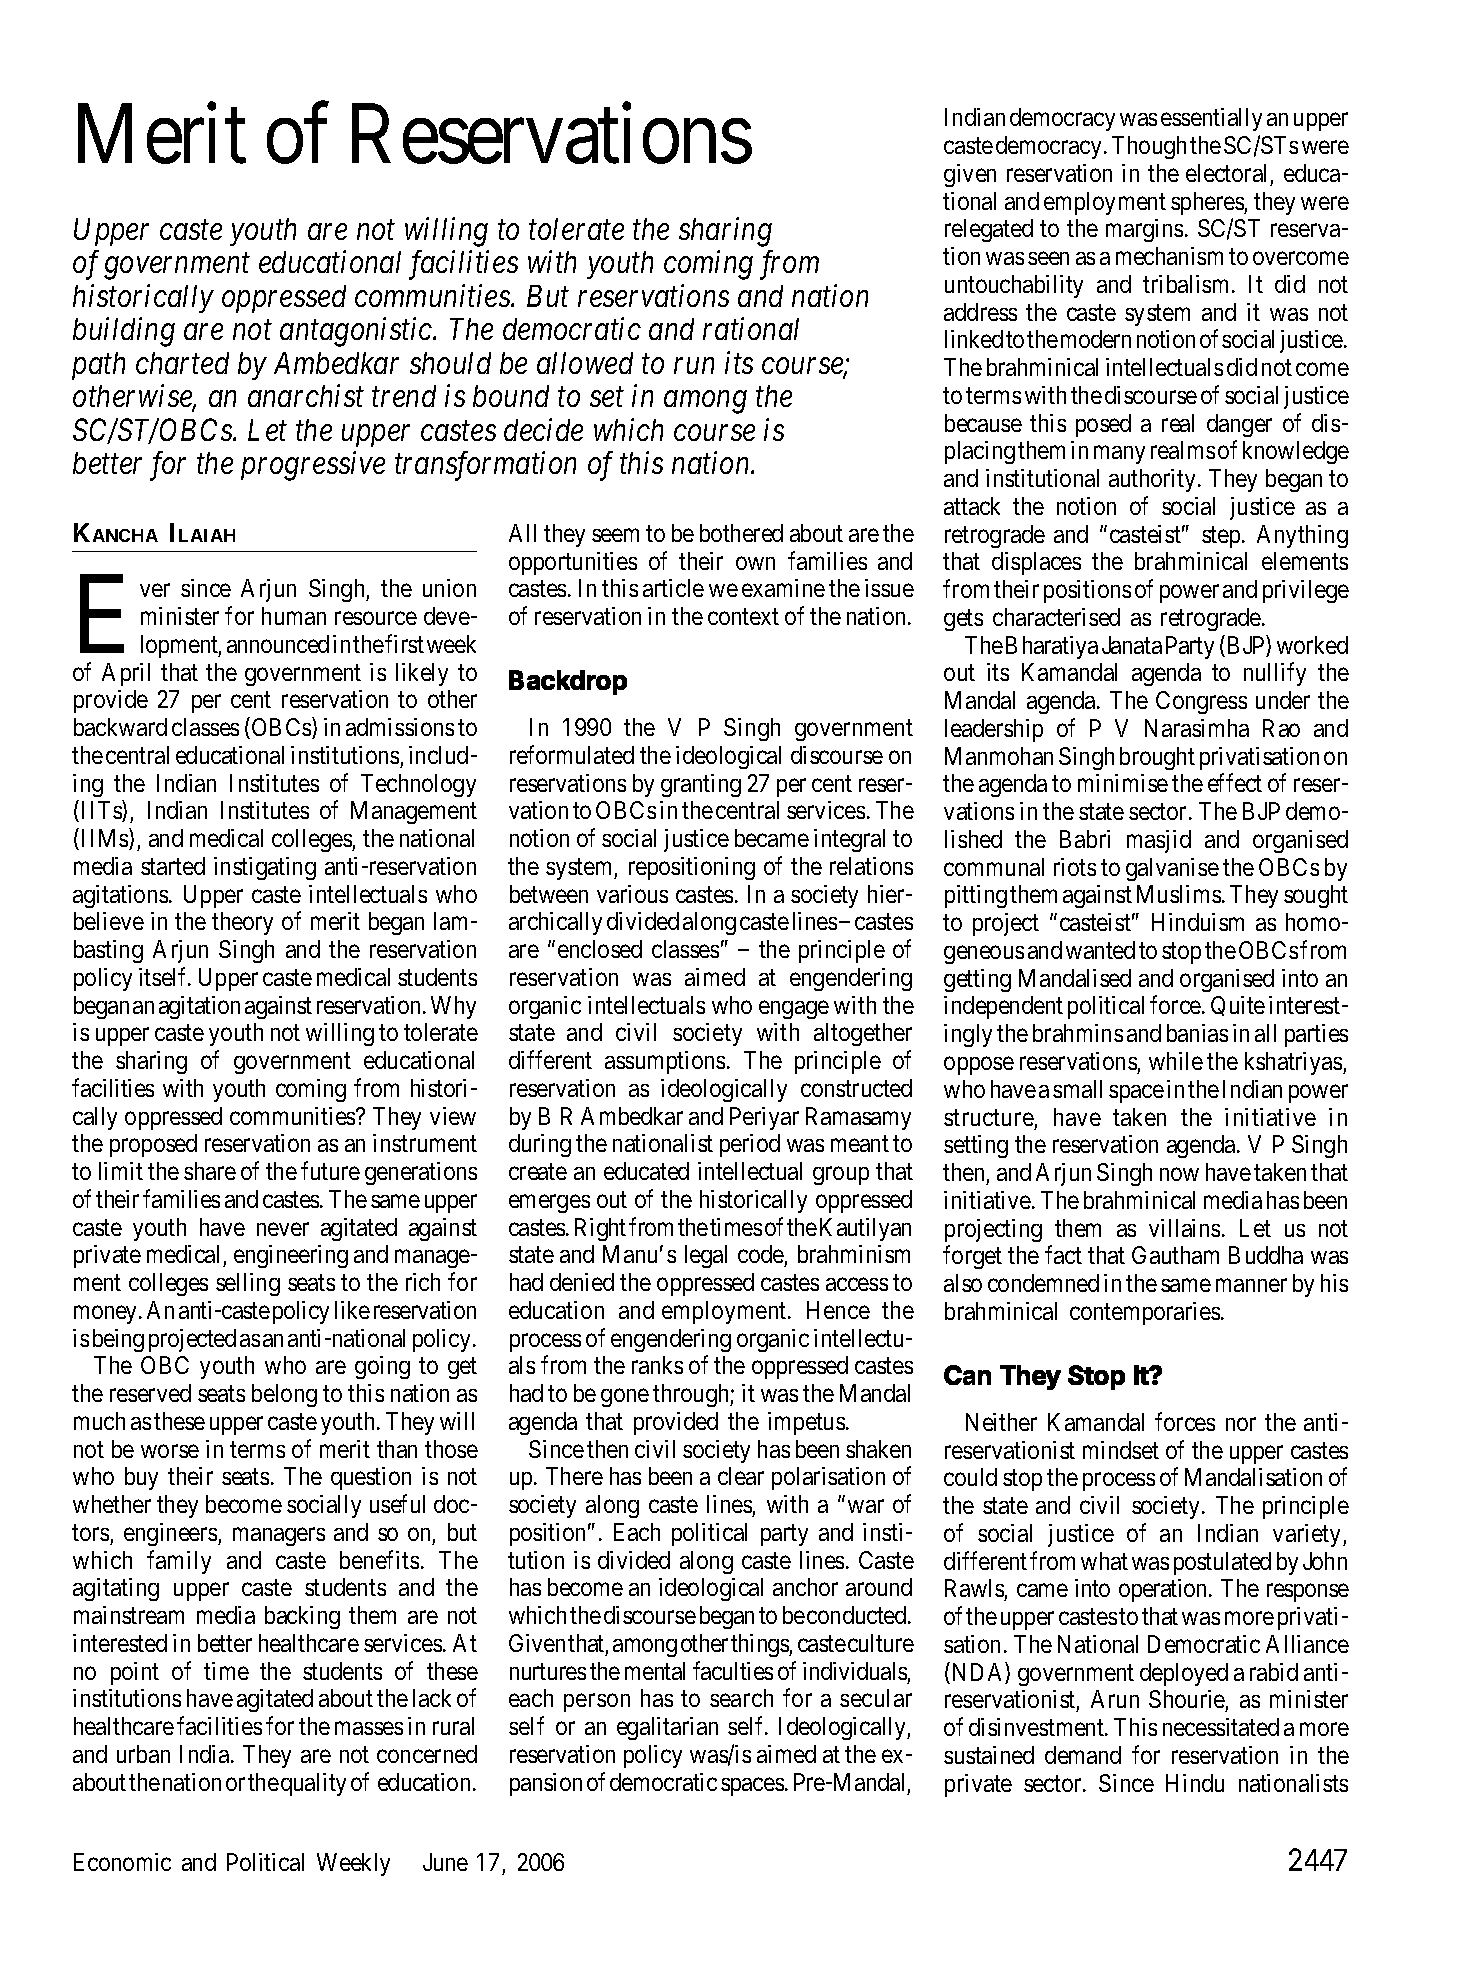  What do you see at coordinates (1201, 702) in the document?
I see `Congress` at bounding box center [1201, 702].
